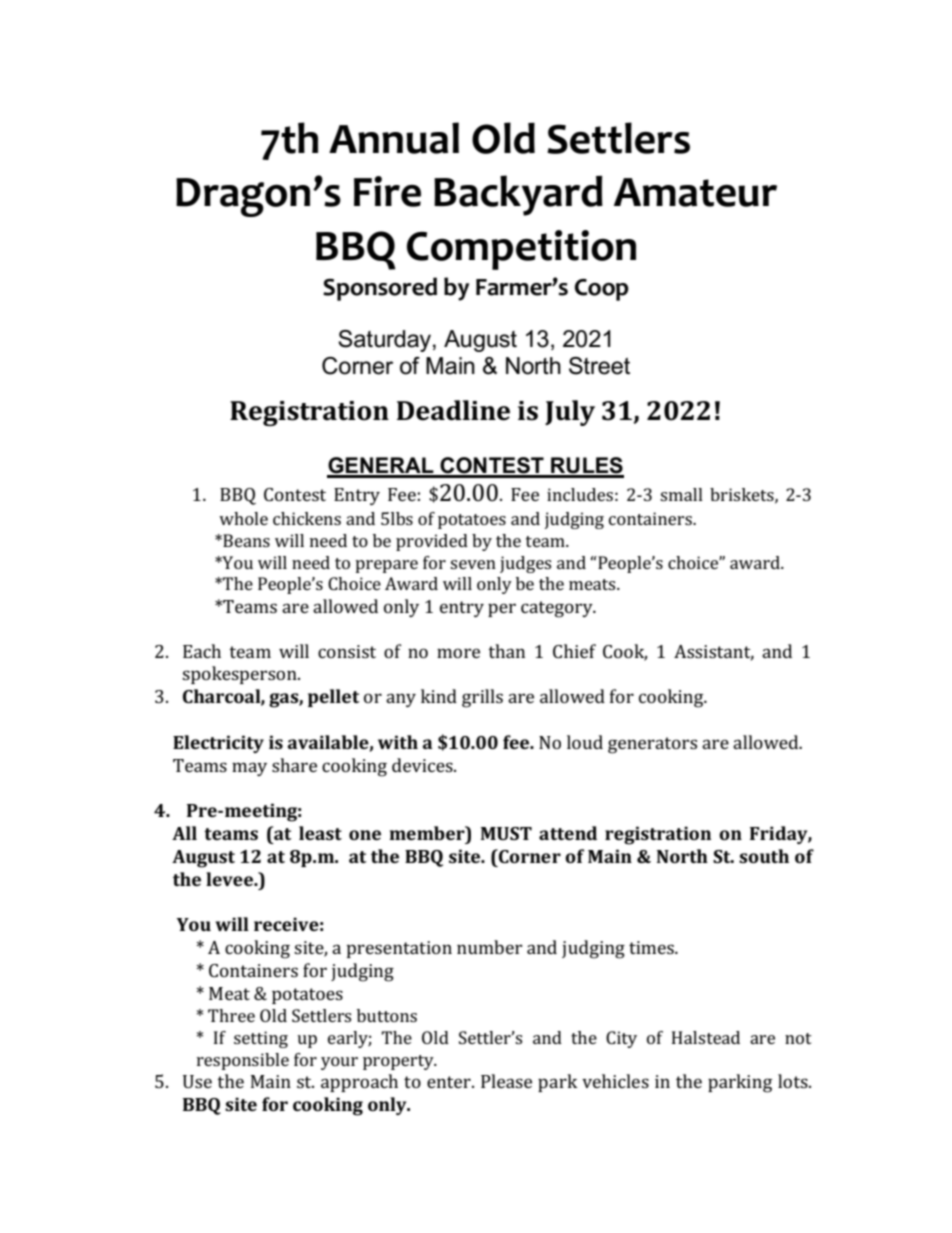 This screenshot has height=1233, width=952. I want to click on Amateur, so click(695, 192).
